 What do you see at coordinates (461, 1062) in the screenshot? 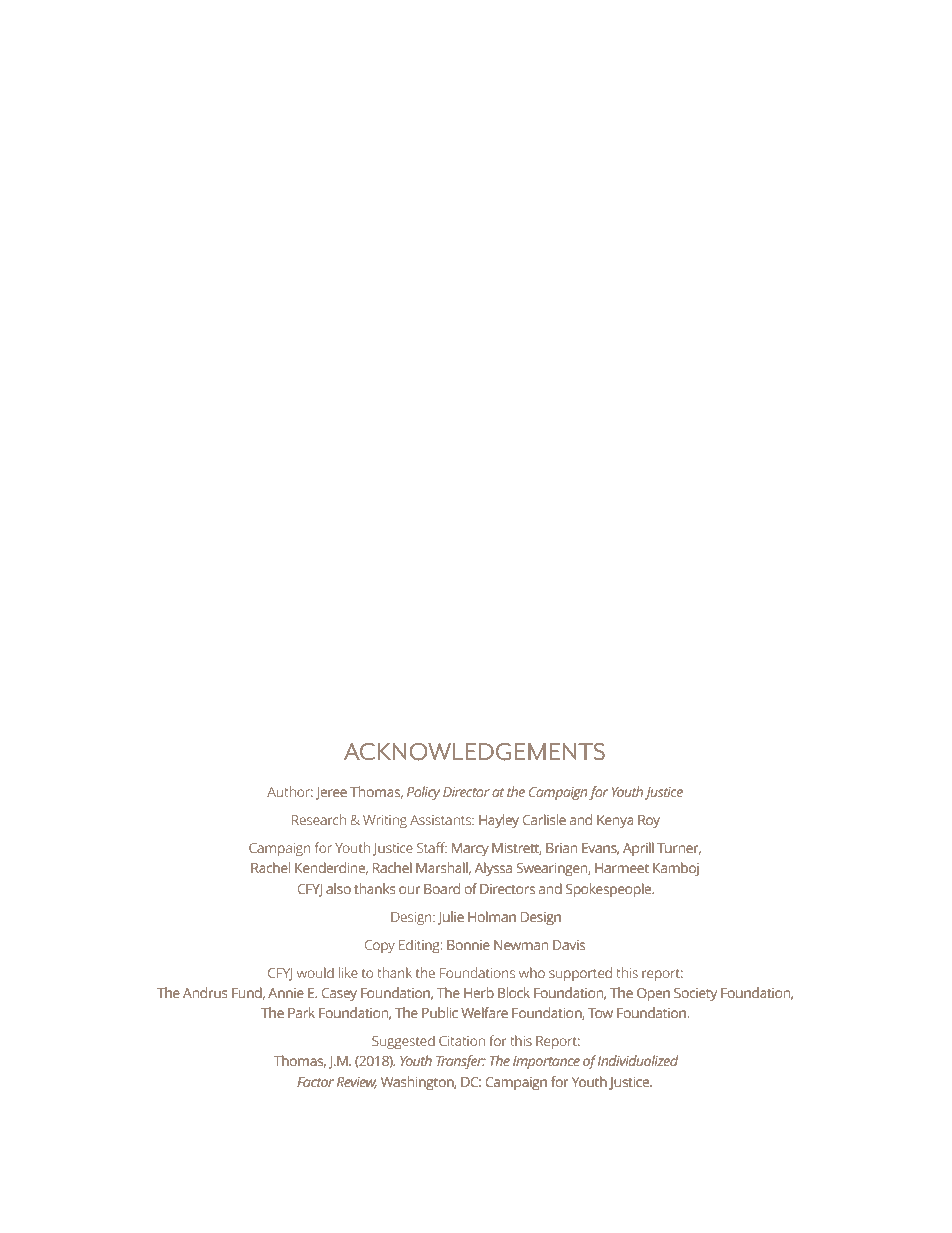
I see `Transfer` at bounding box center [461, 1062].
